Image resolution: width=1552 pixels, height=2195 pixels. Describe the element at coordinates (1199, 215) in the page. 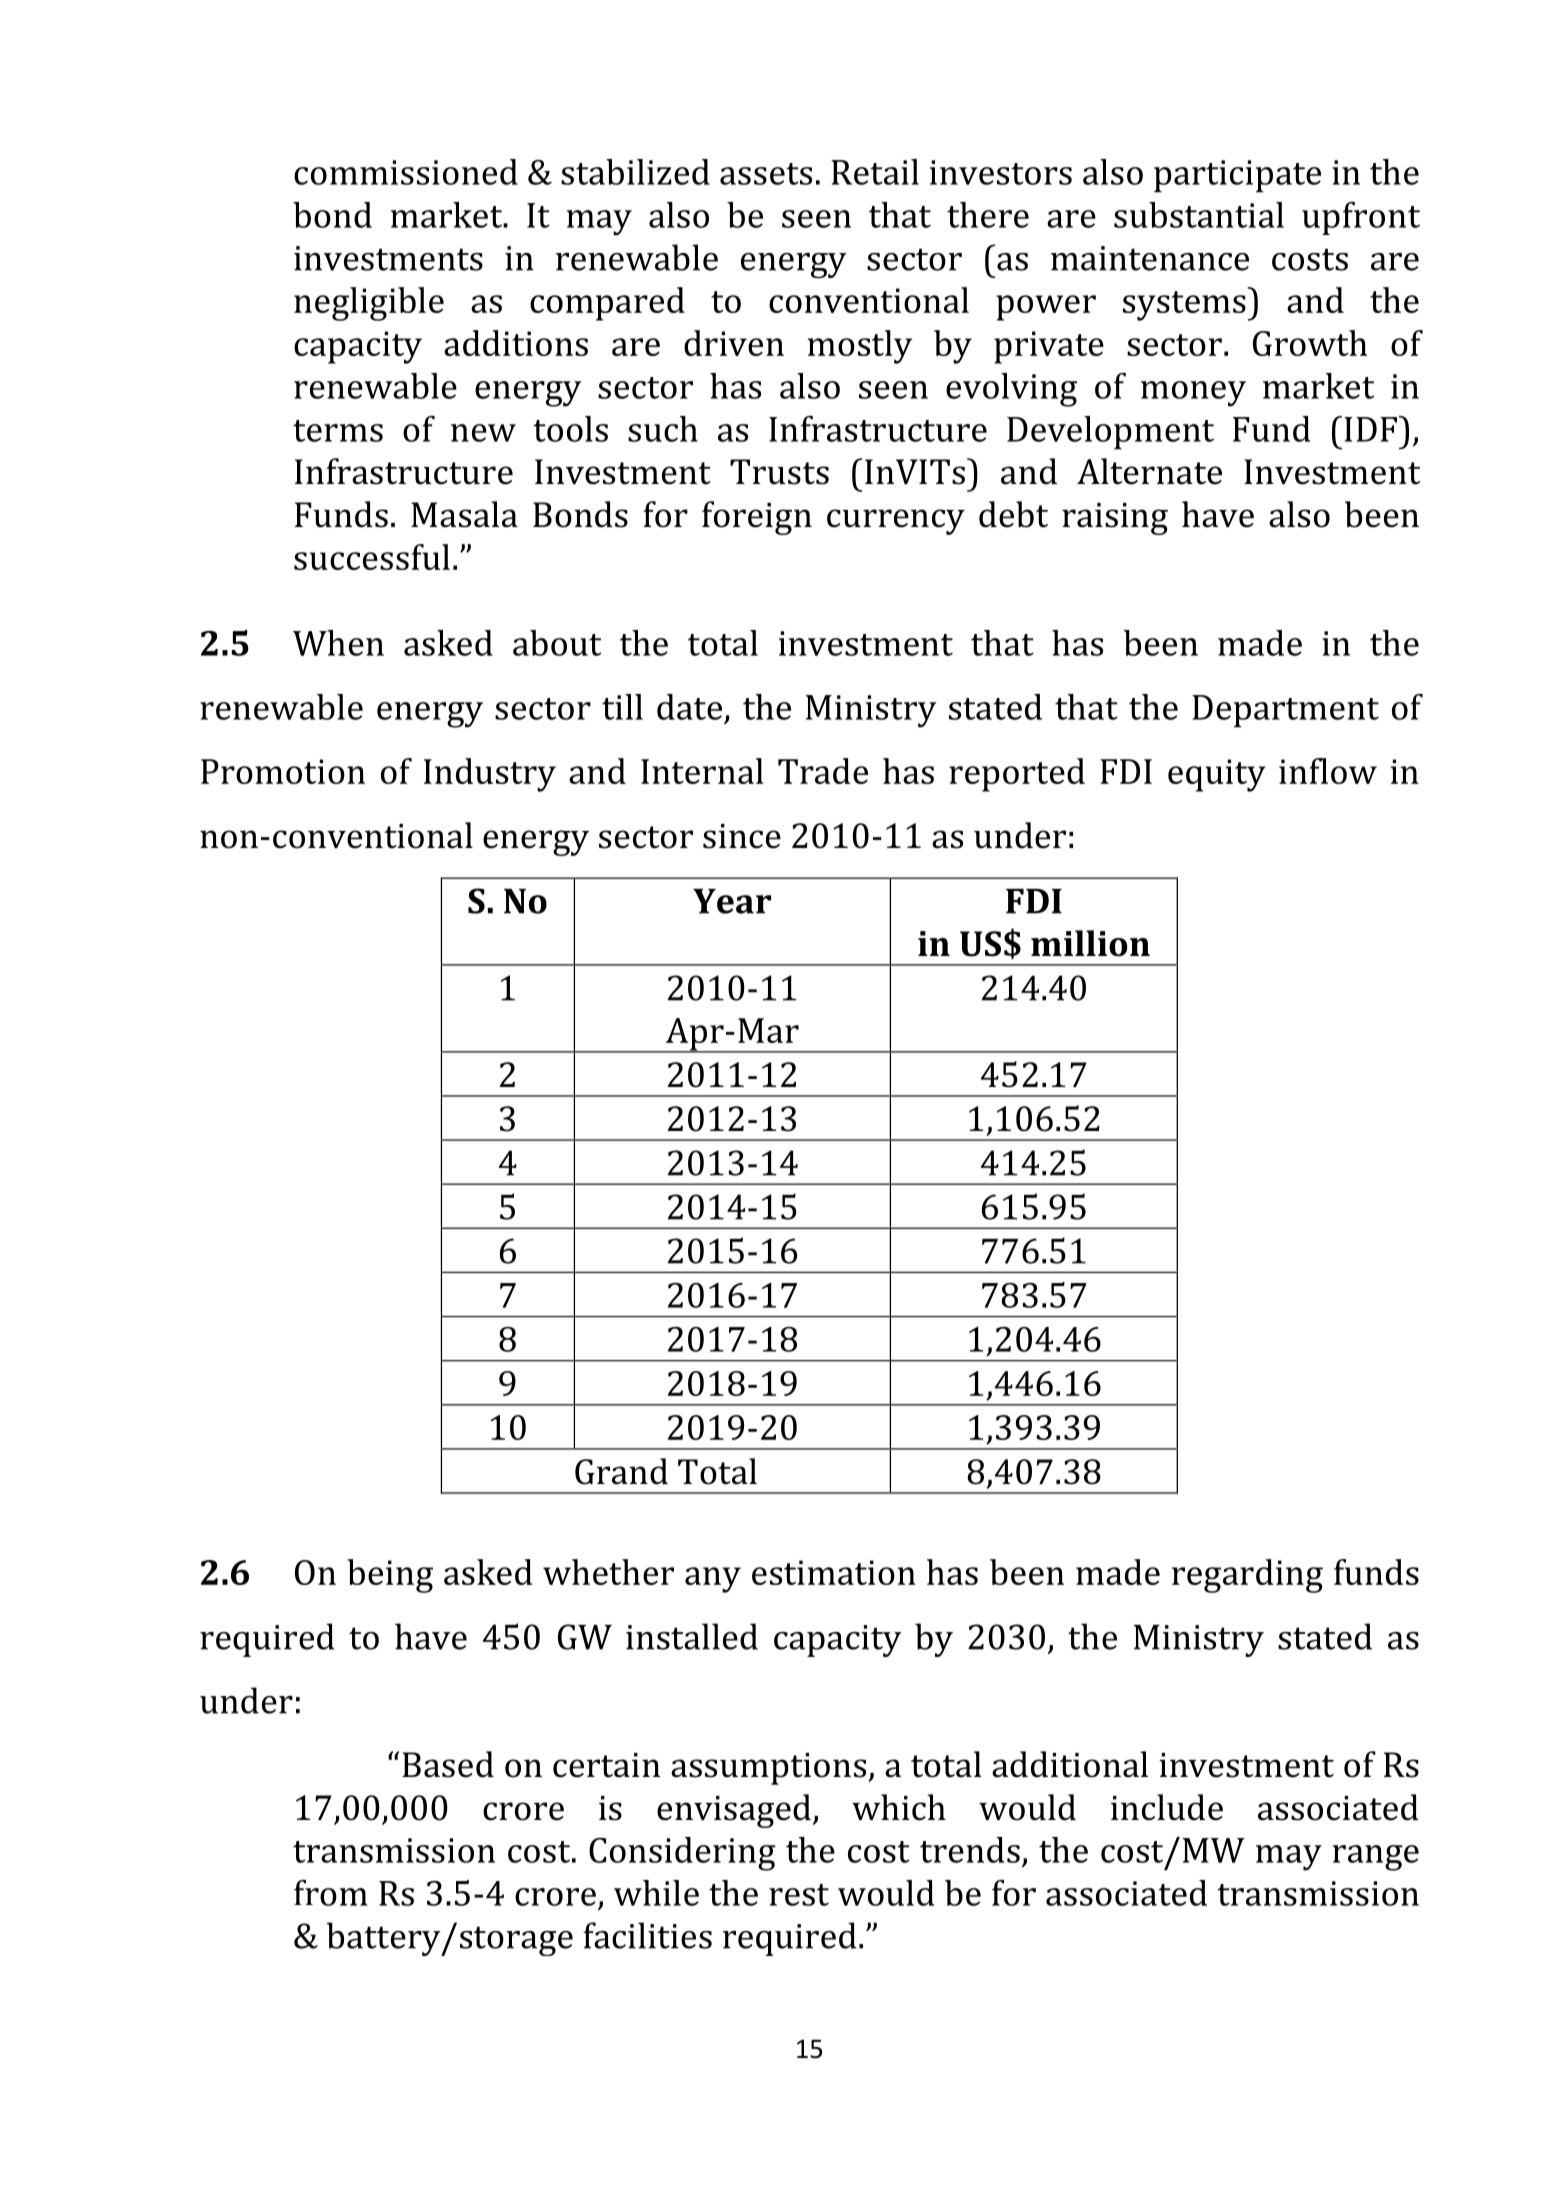

I see `substantial` at that location.
